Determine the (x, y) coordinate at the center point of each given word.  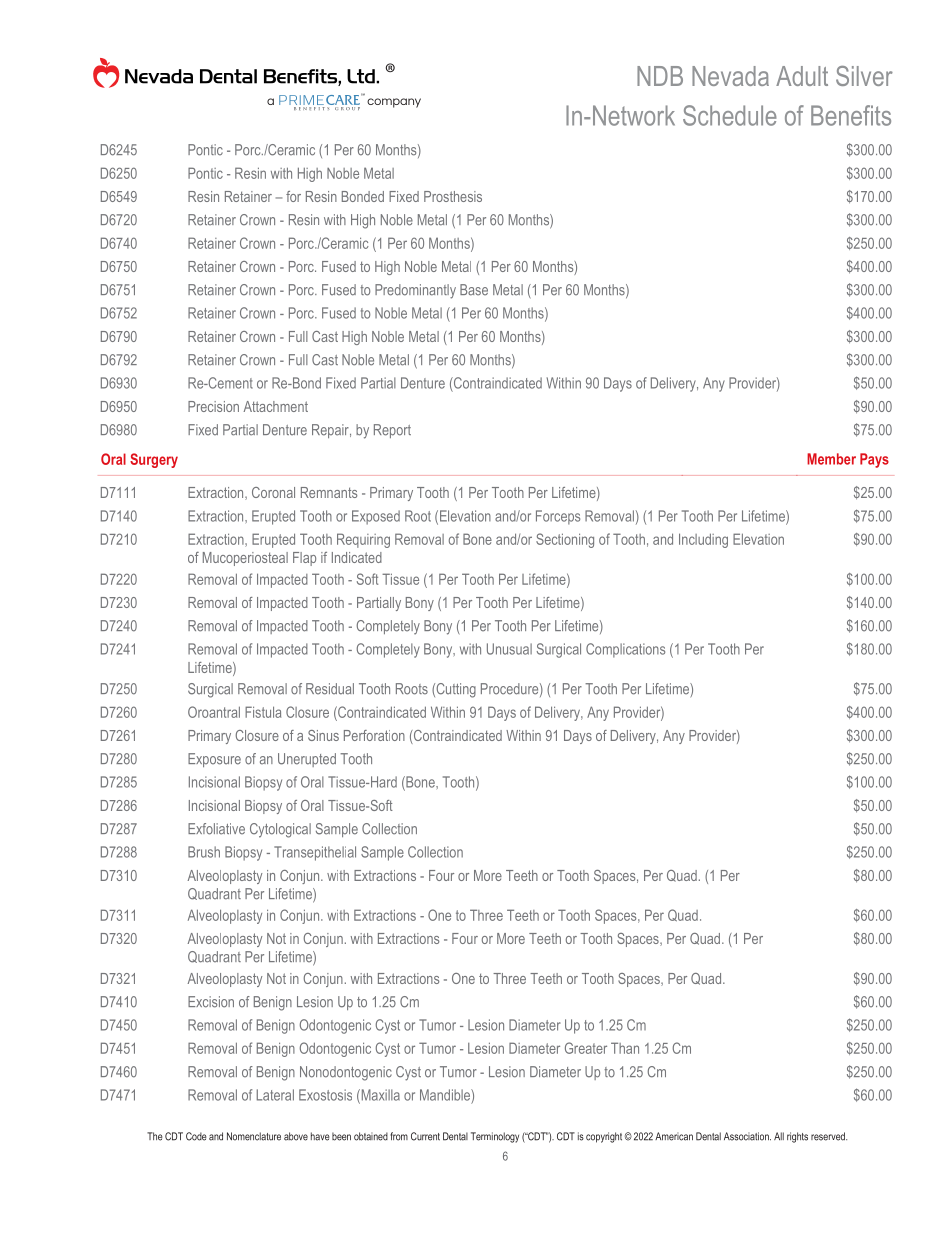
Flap (304, 559)
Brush (204, 852)
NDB (660, 76)
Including (703, 540)
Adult (802, 76)
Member (831, 459)
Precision (213, 406)
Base (474, 290)
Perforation (374, 735)
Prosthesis (453, 196)
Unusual (509, 649)
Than (625, 1048)
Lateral (275, 1095)
